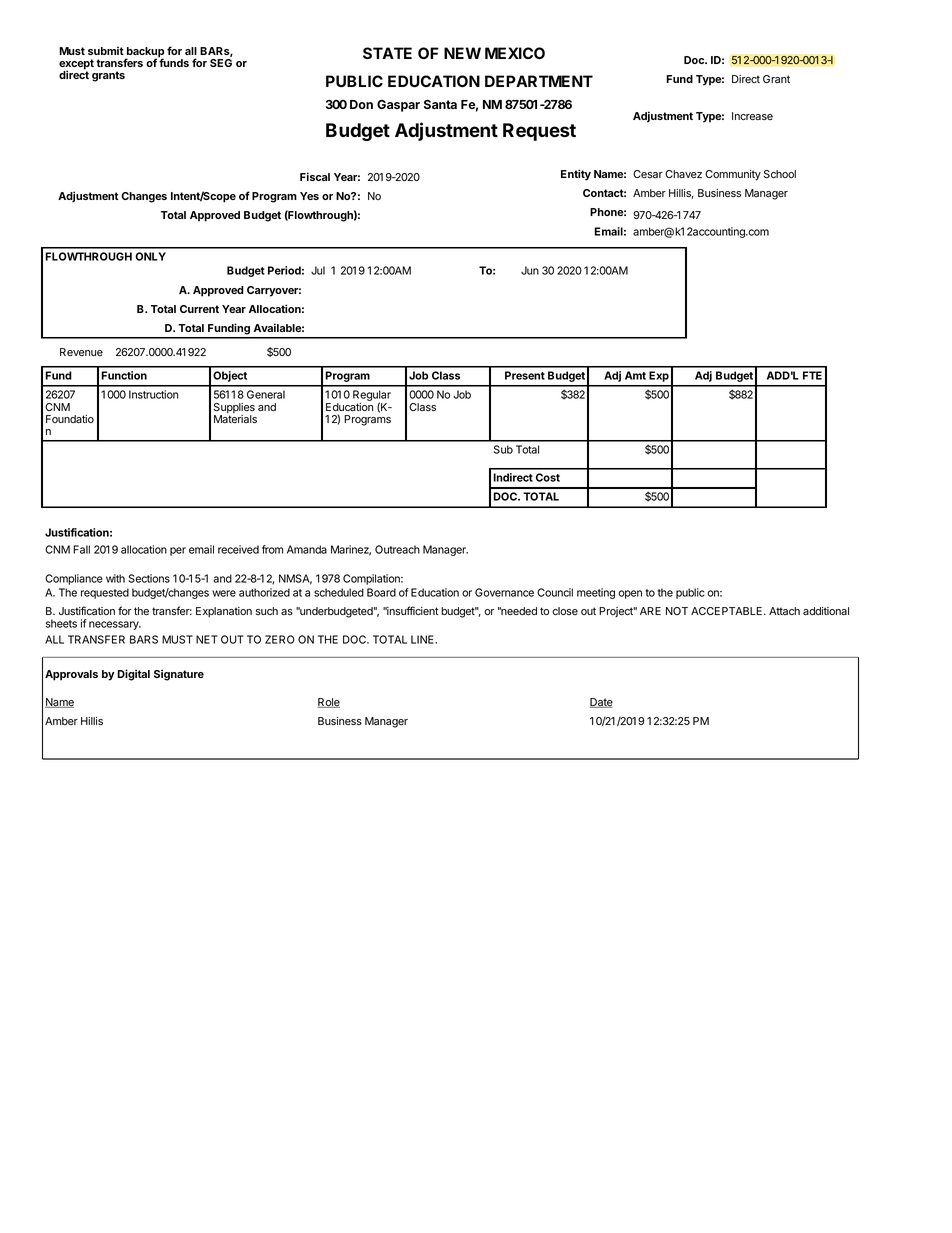 The width and height of the document is (952, 1233). What do you see at coordinates (462, 53) in the document?
I see `NEW` at bounding box center [462, 53].
